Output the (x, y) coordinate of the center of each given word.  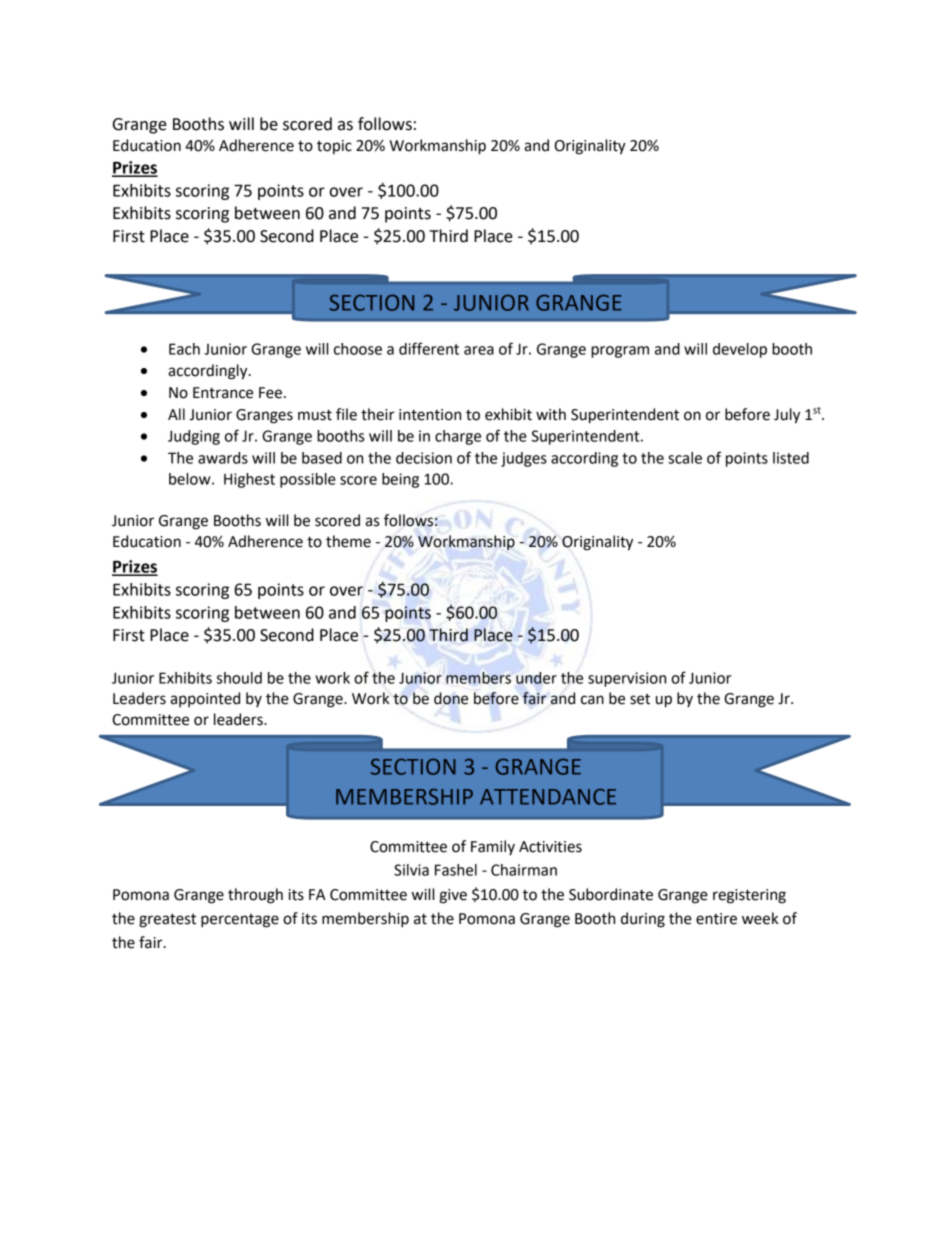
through (255, 896)
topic (334, 147)
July (787, 416)
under (536, 678)
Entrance (223, 393)
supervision (627, 679)
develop (740, 350)
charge (458, 437)
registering (749, 896)
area (479, 350)
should (239, 678)
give (453, 896)
